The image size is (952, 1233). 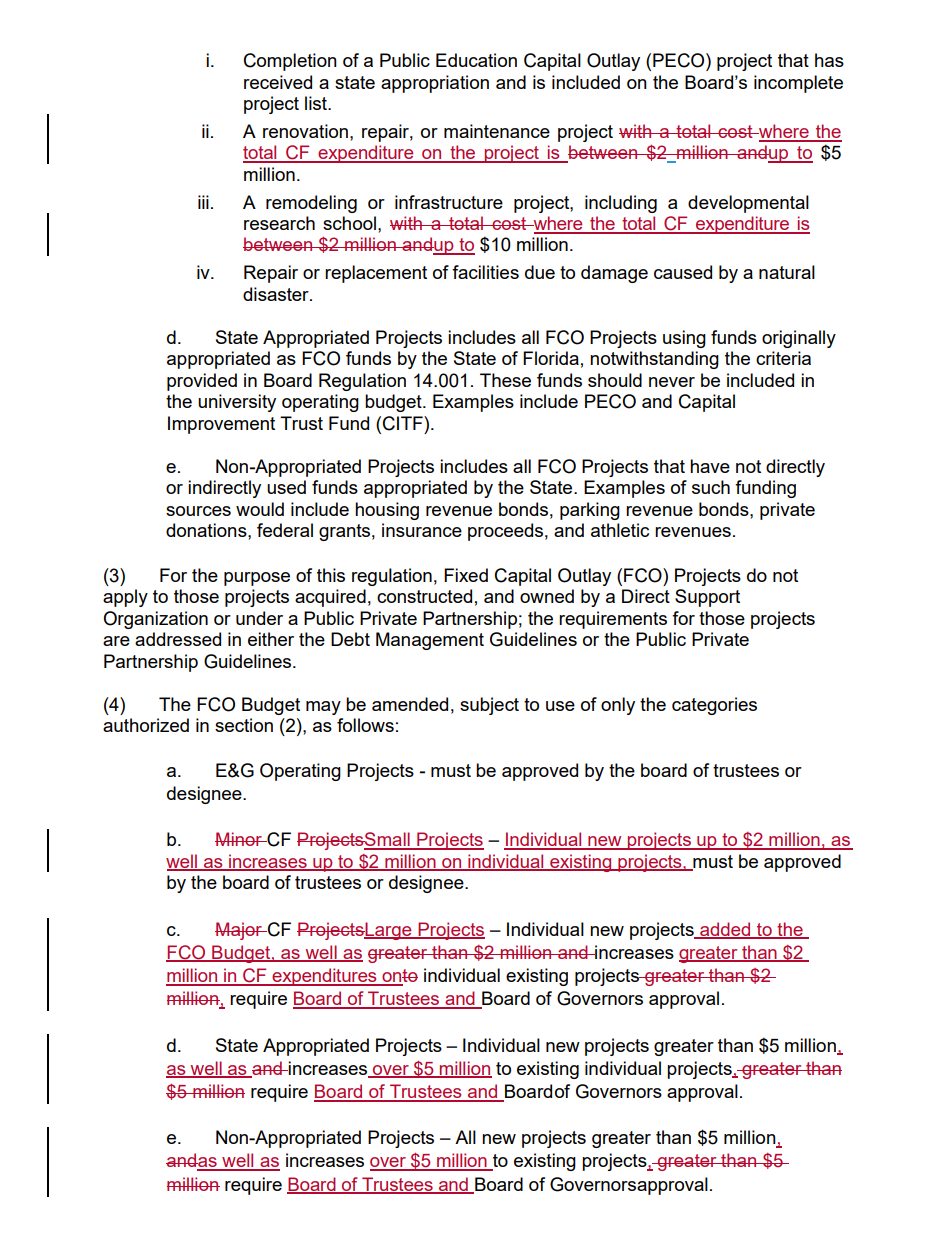 I want to click on Fixed, so click(x=466, y=575).
